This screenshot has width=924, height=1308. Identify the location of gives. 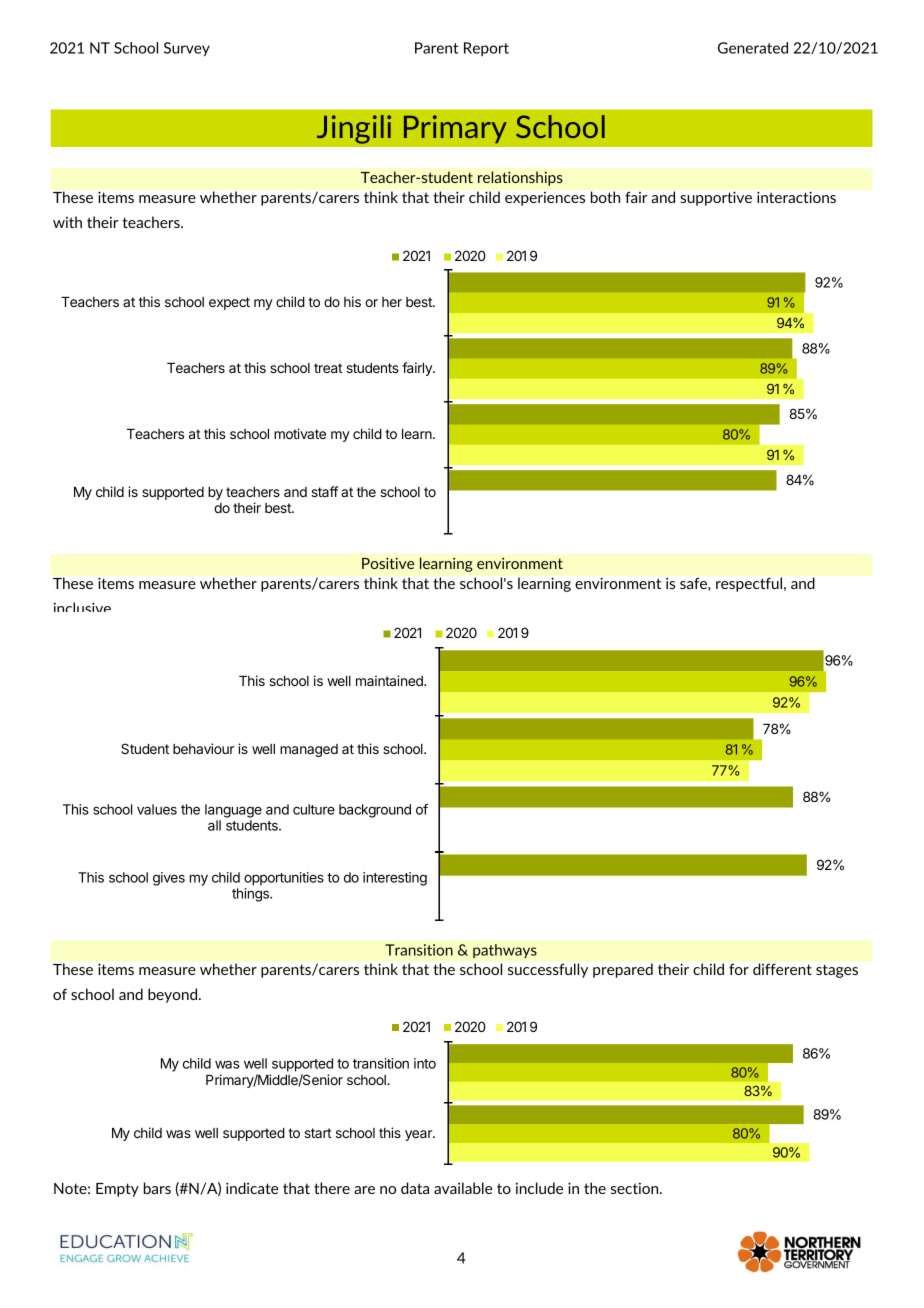
(169, 879).
